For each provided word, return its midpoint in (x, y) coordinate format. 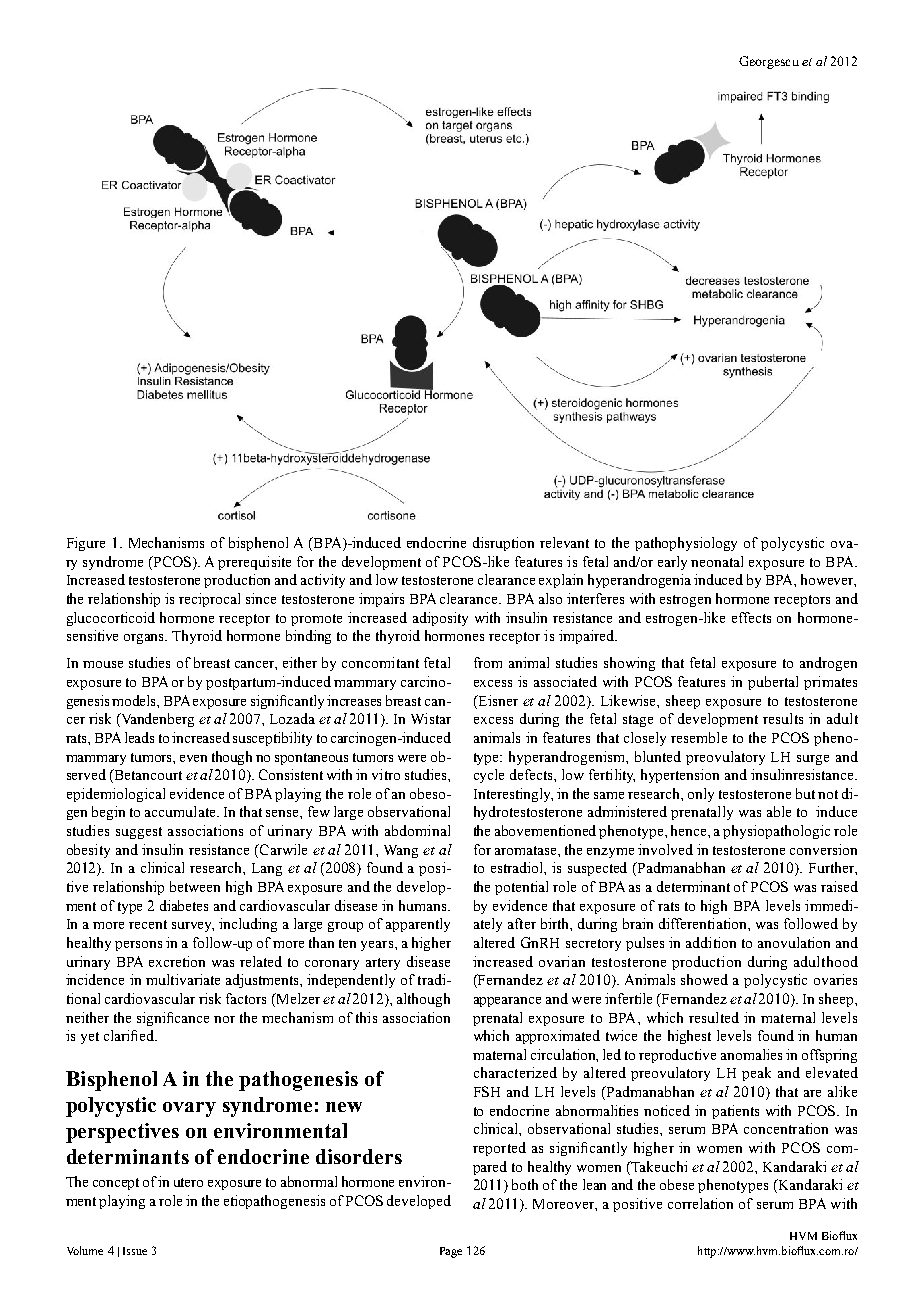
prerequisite (254, 563)
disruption (503, 544)
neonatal (717, 561)
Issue (135, 1251)
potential (521, 888)
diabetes (184, 905)
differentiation (704, 923)
